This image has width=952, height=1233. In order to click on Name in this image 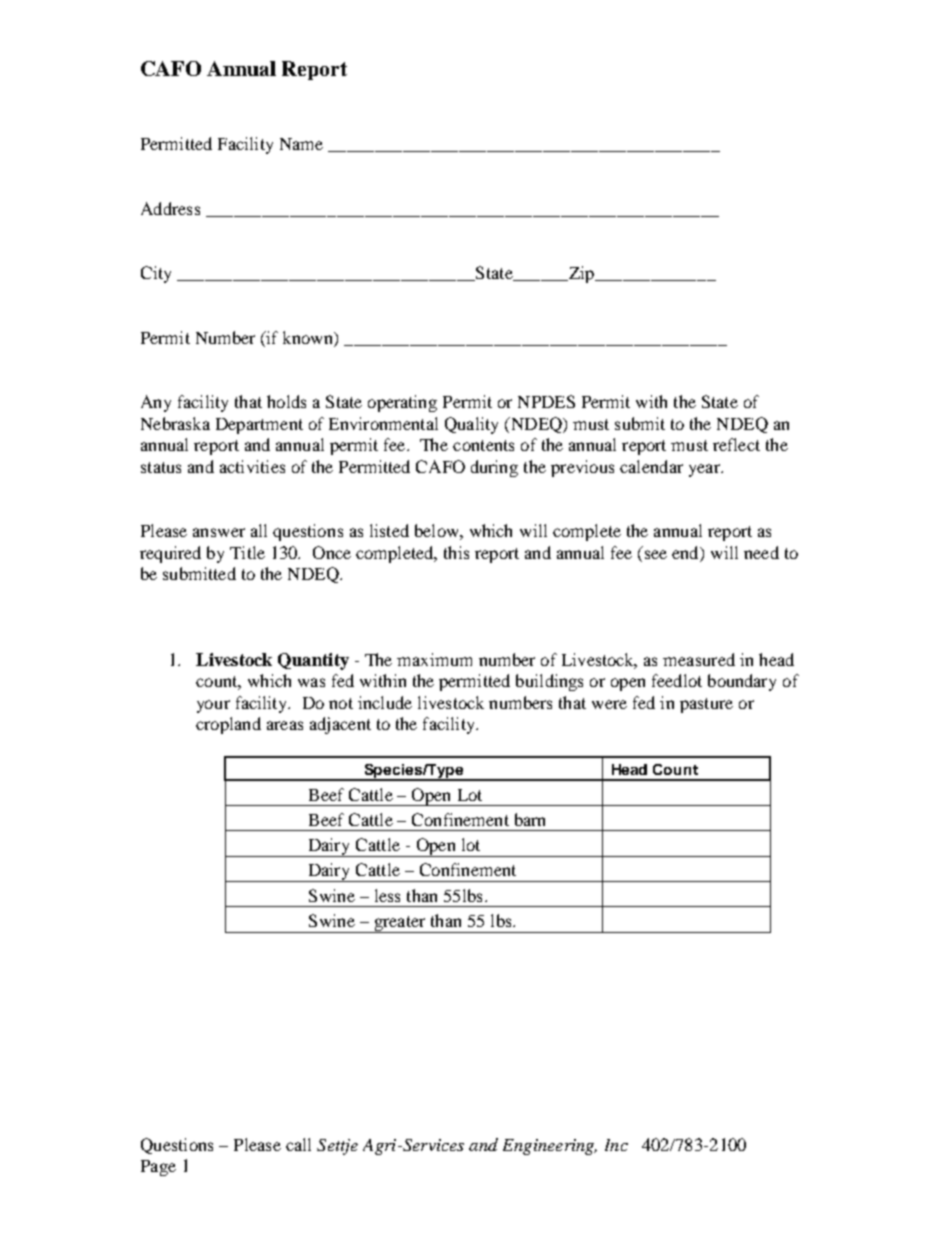, I will do `click(301, 144)`.
